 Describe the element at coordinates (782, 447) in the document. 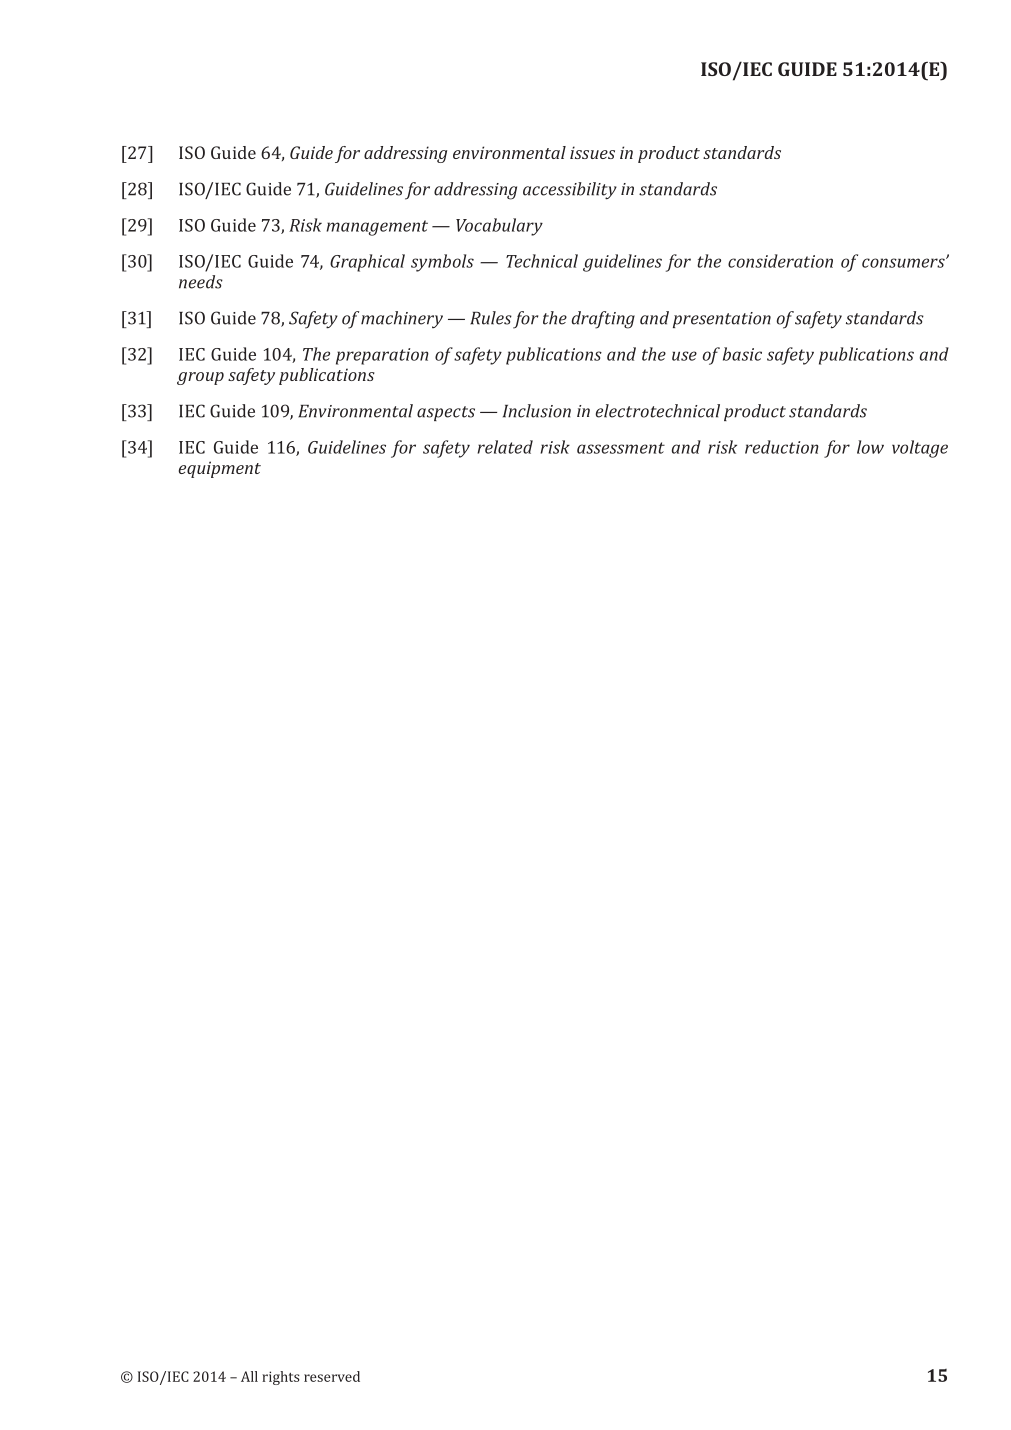

I see `reduction` at that location.
